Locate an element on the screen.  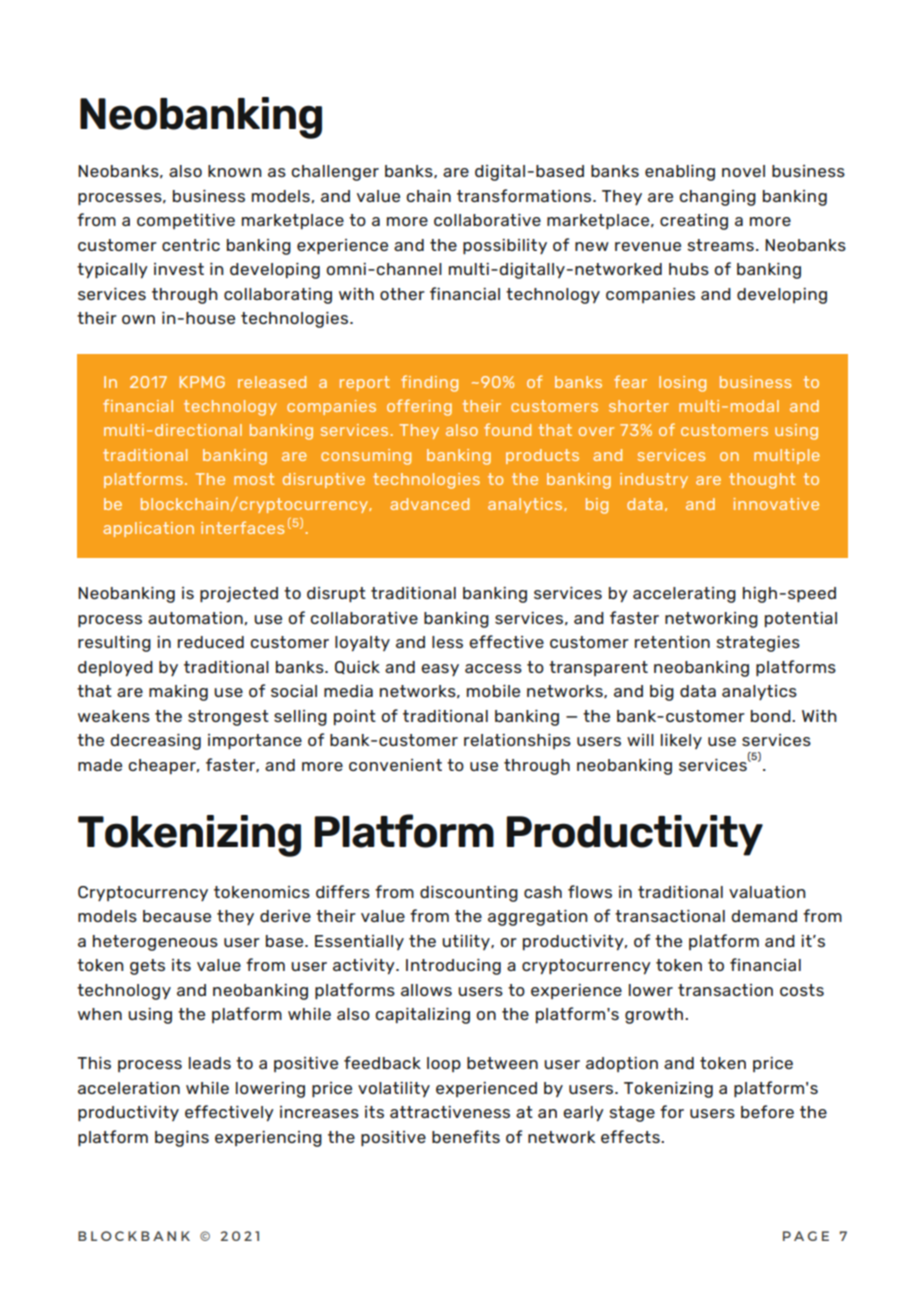
transformations is located at coordinates (525, 195).
